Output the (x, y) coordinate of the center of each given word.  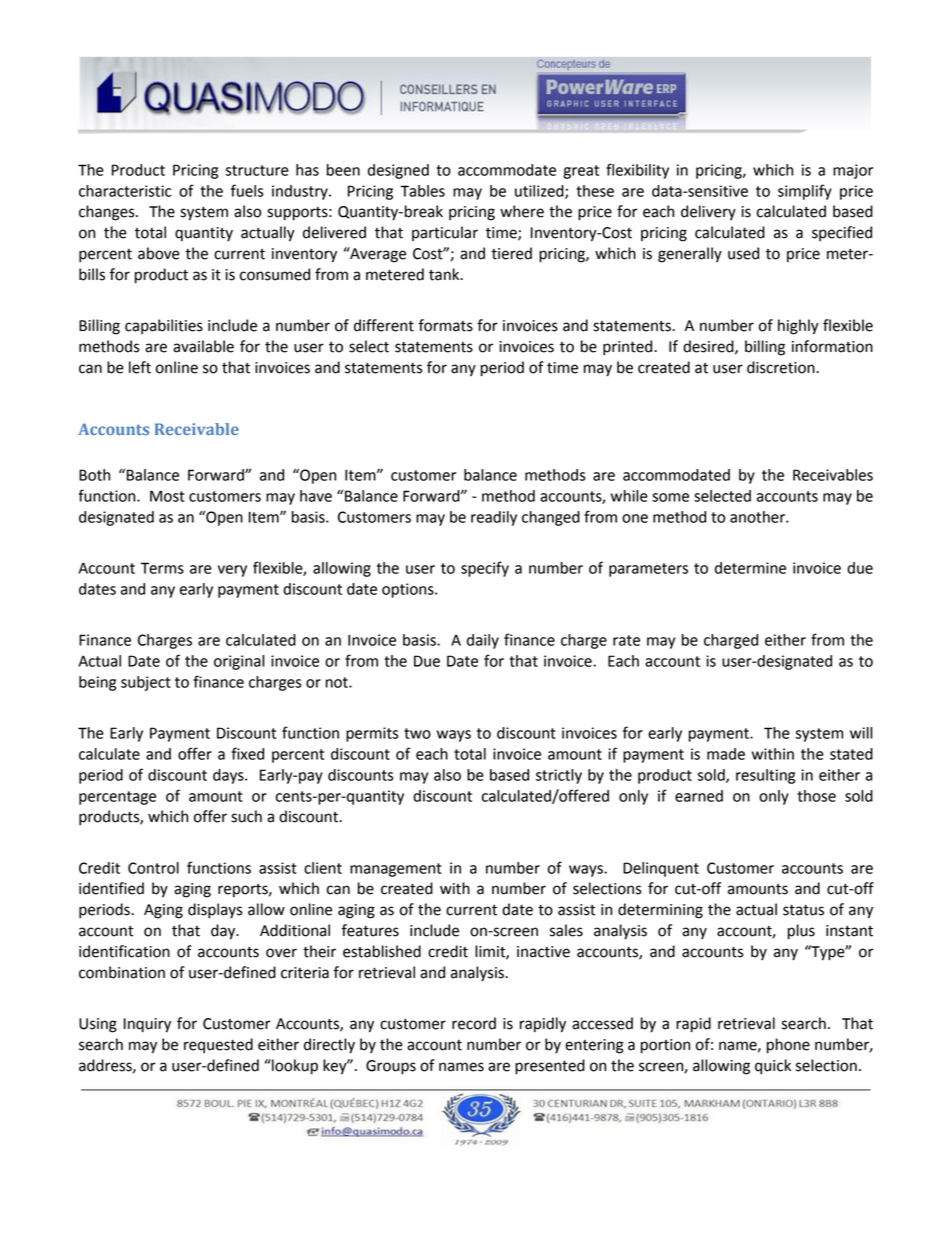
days (229, 776)
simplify (805, 192)
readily (494, 518)
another (758, 517)
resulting (765, 776)
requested (218, 1046)
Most (167, 496)
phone (788, 1046)
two (417, 733)
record (474, 1023)
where (522, 211)
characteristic (125, 191)
